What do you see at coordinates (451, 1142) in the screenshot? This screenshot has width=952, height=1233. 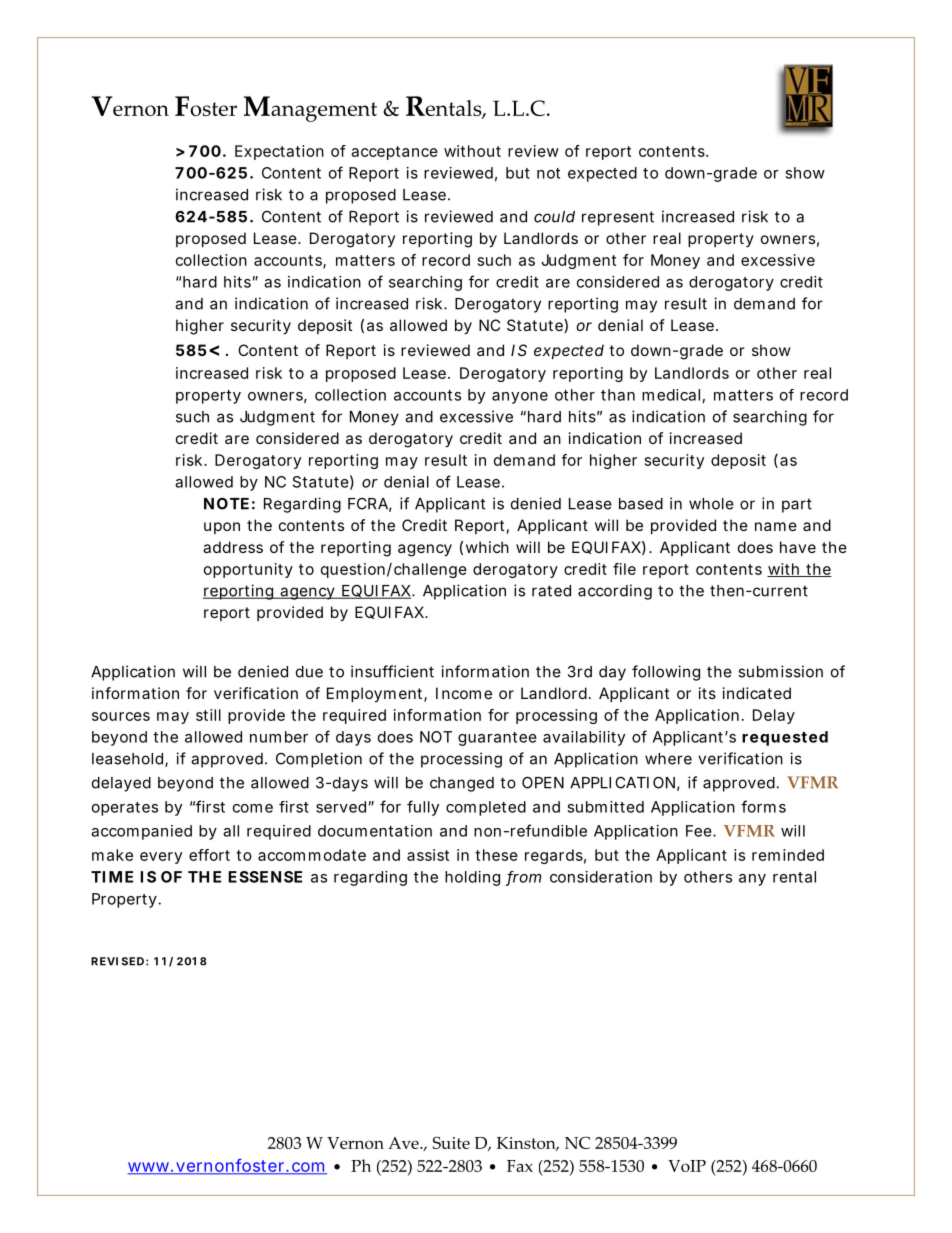 I see `Suite` at bounding box center [451, 1142].
